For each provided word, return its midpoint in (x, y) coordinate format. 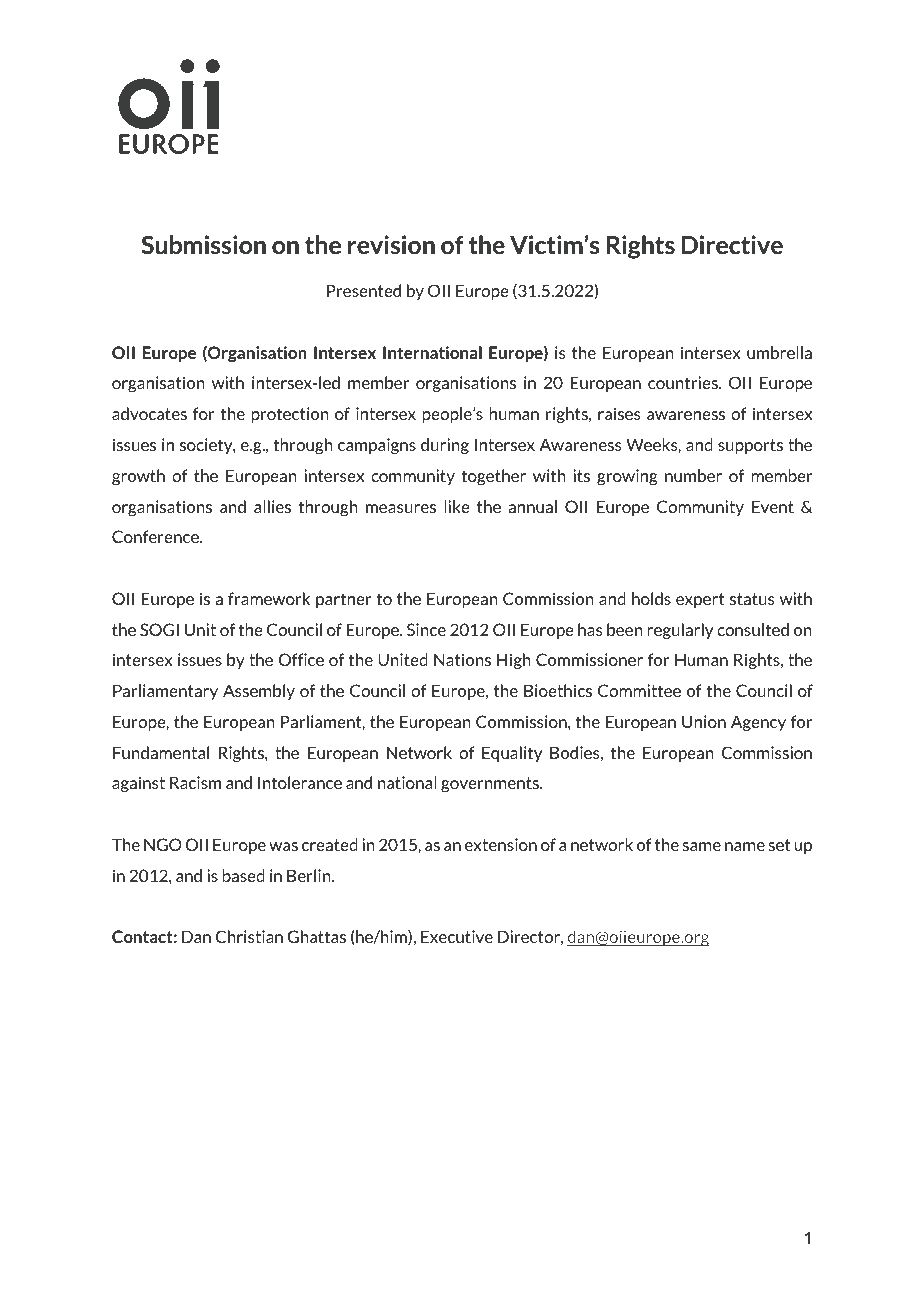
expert (700, 600)
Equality (512, 754)
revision (391, 244)
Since (426, 629)
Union (704, 721)
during (445, 446)
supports (750, 446)
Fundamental (161, 752)
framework (269, 598)
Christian (249, 936)
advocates (149, 413)
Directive (732, 244)
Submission (203, 244)
